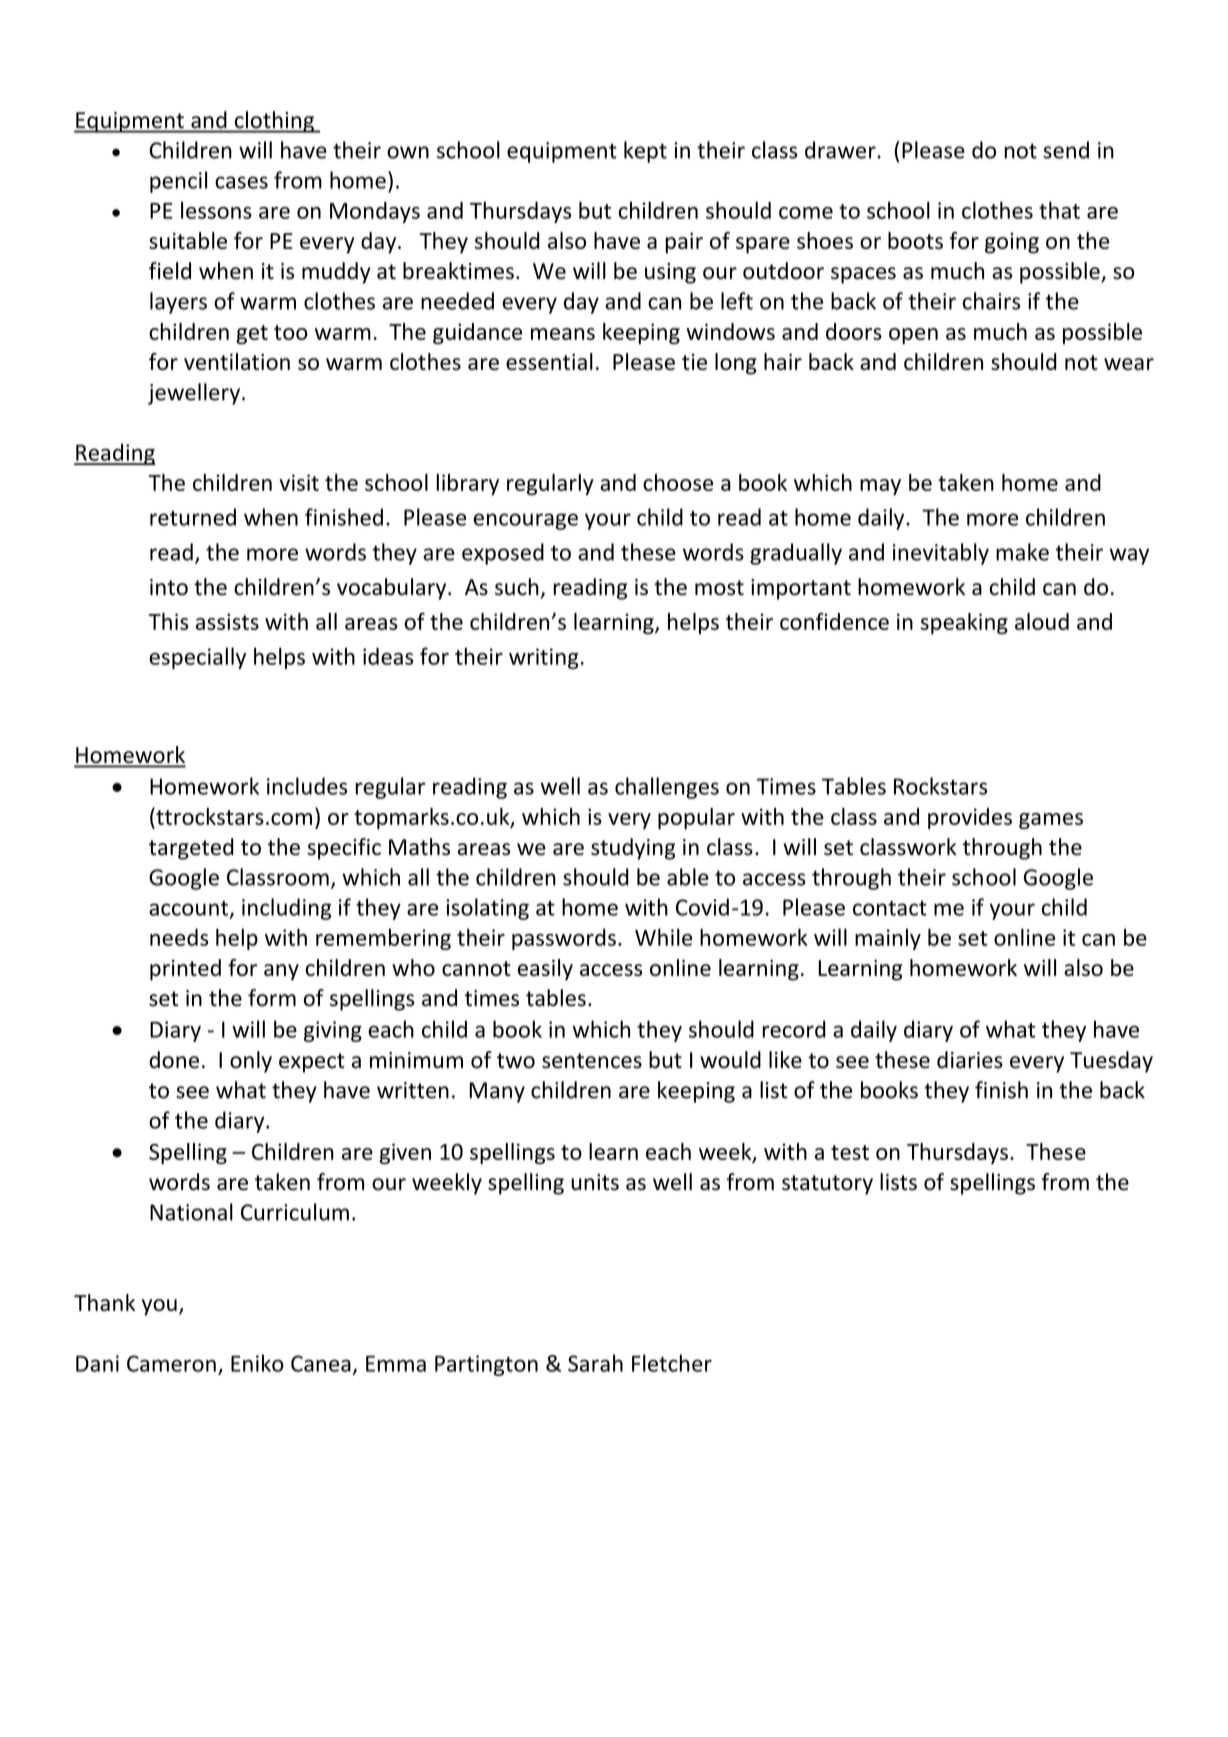 The height and width of the image is (1737, 1228). I want to click on cases, so click(241, 182).
